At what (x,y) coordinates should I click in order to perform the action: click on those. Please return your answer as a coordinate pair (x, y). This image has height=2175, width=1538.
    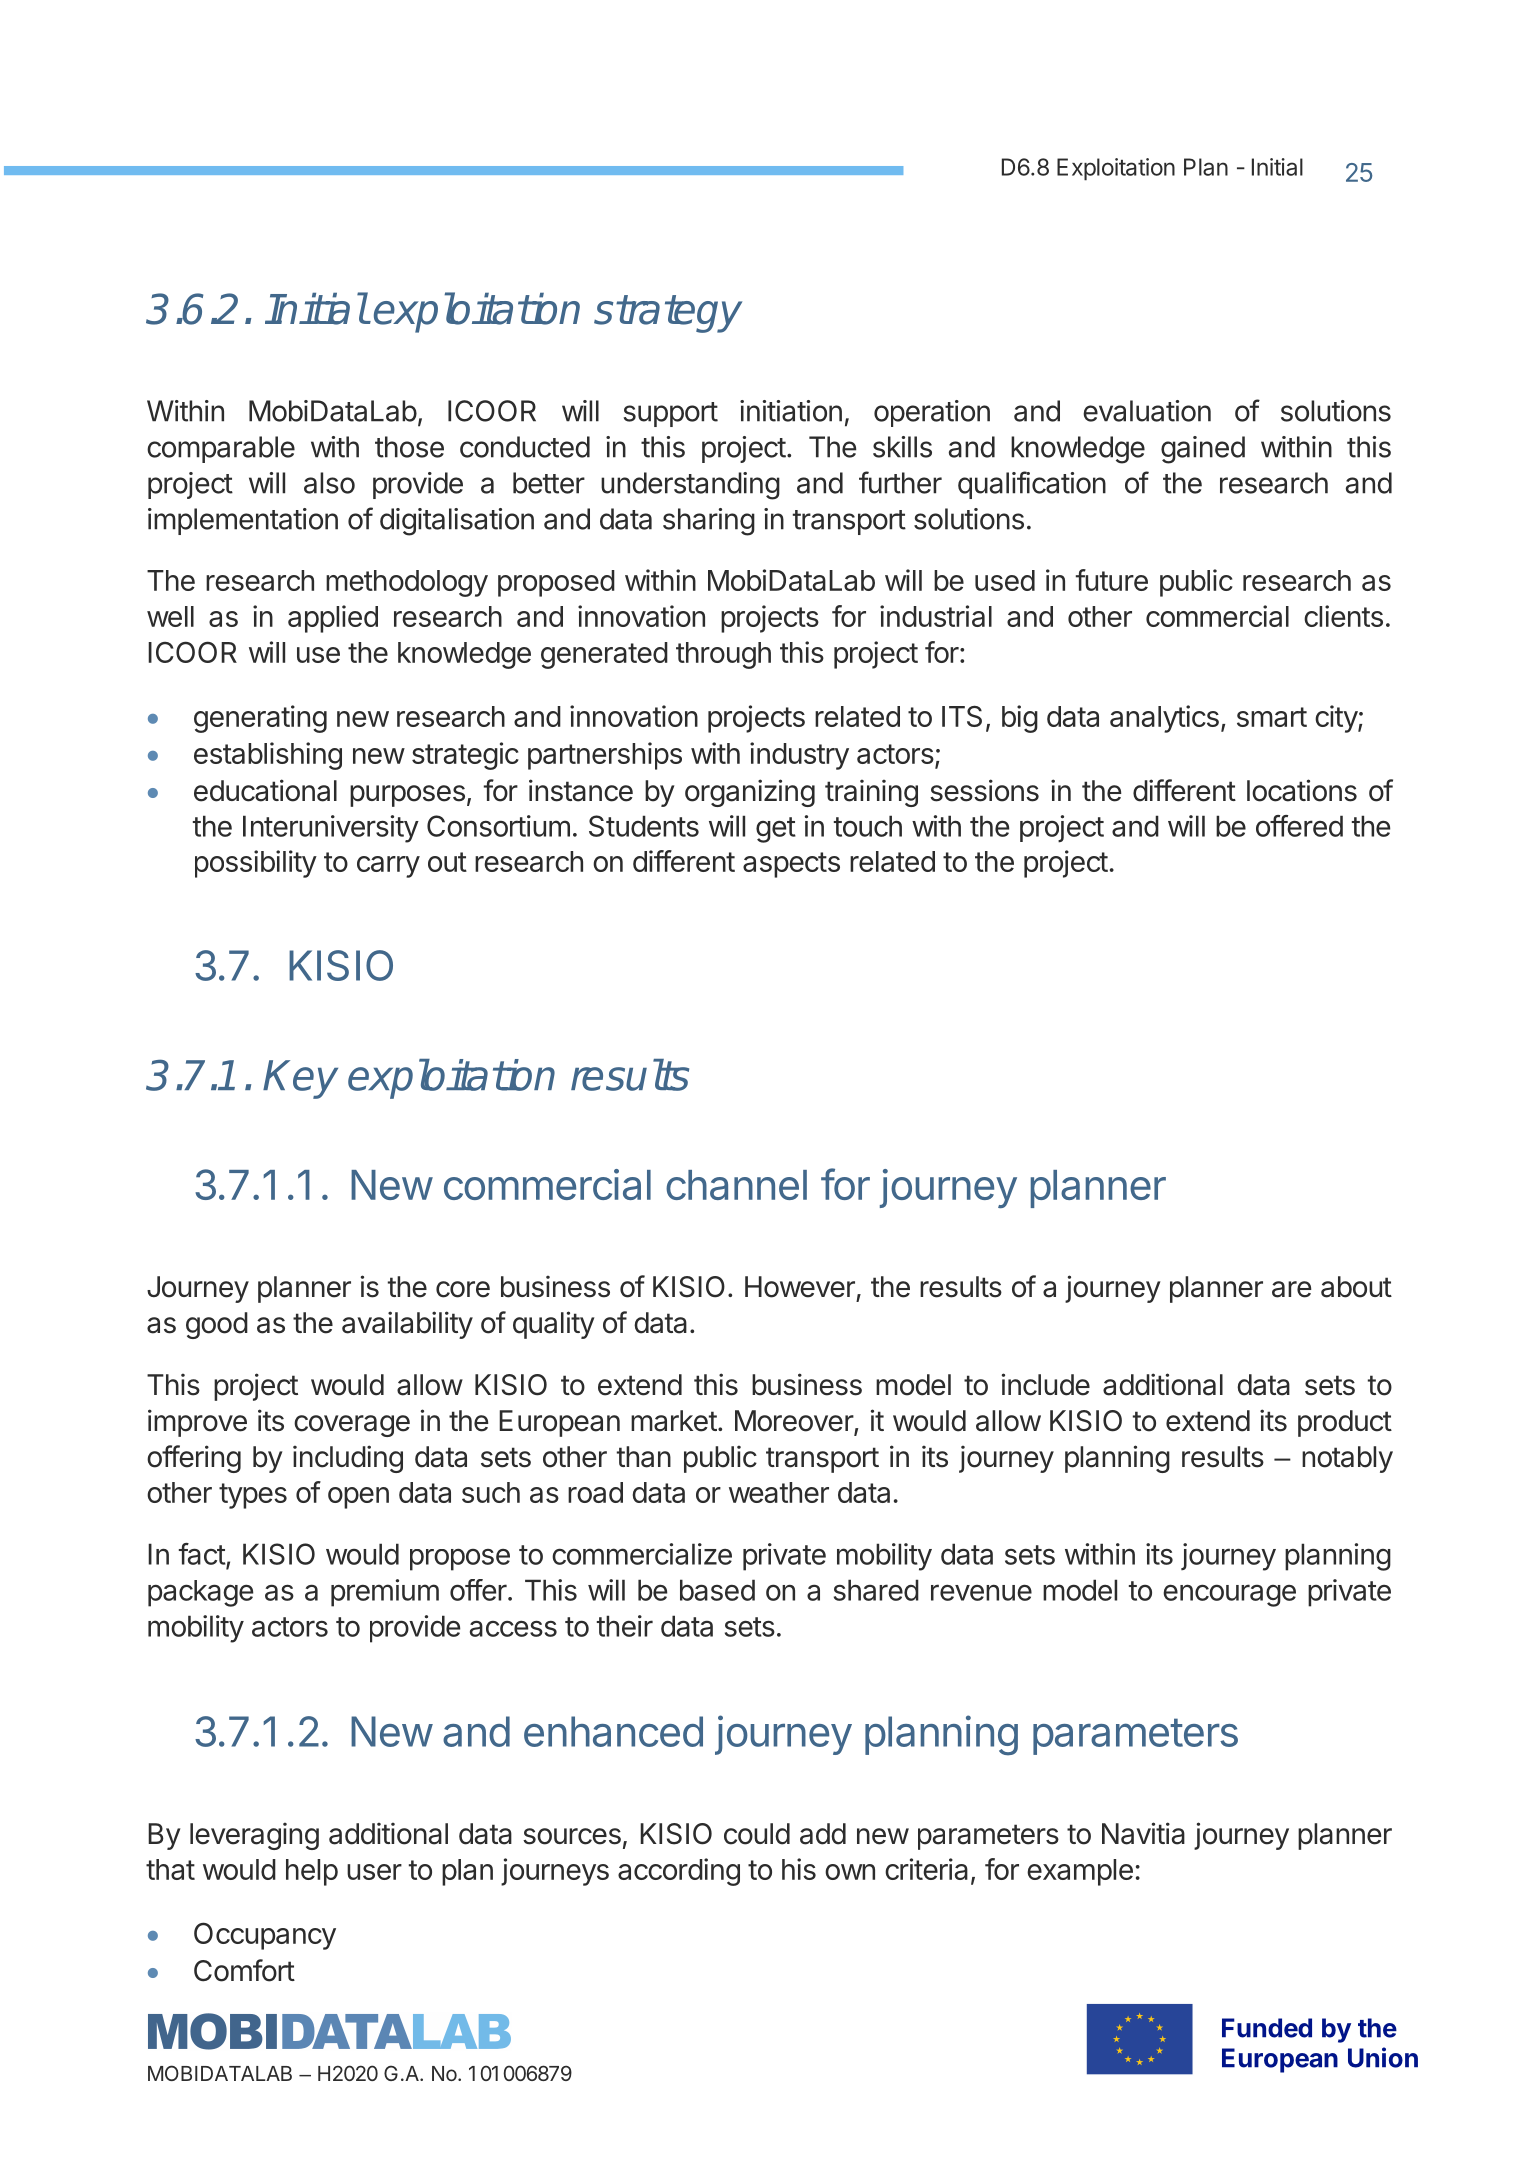
    Looking at the image, I should click on (409, 447).
